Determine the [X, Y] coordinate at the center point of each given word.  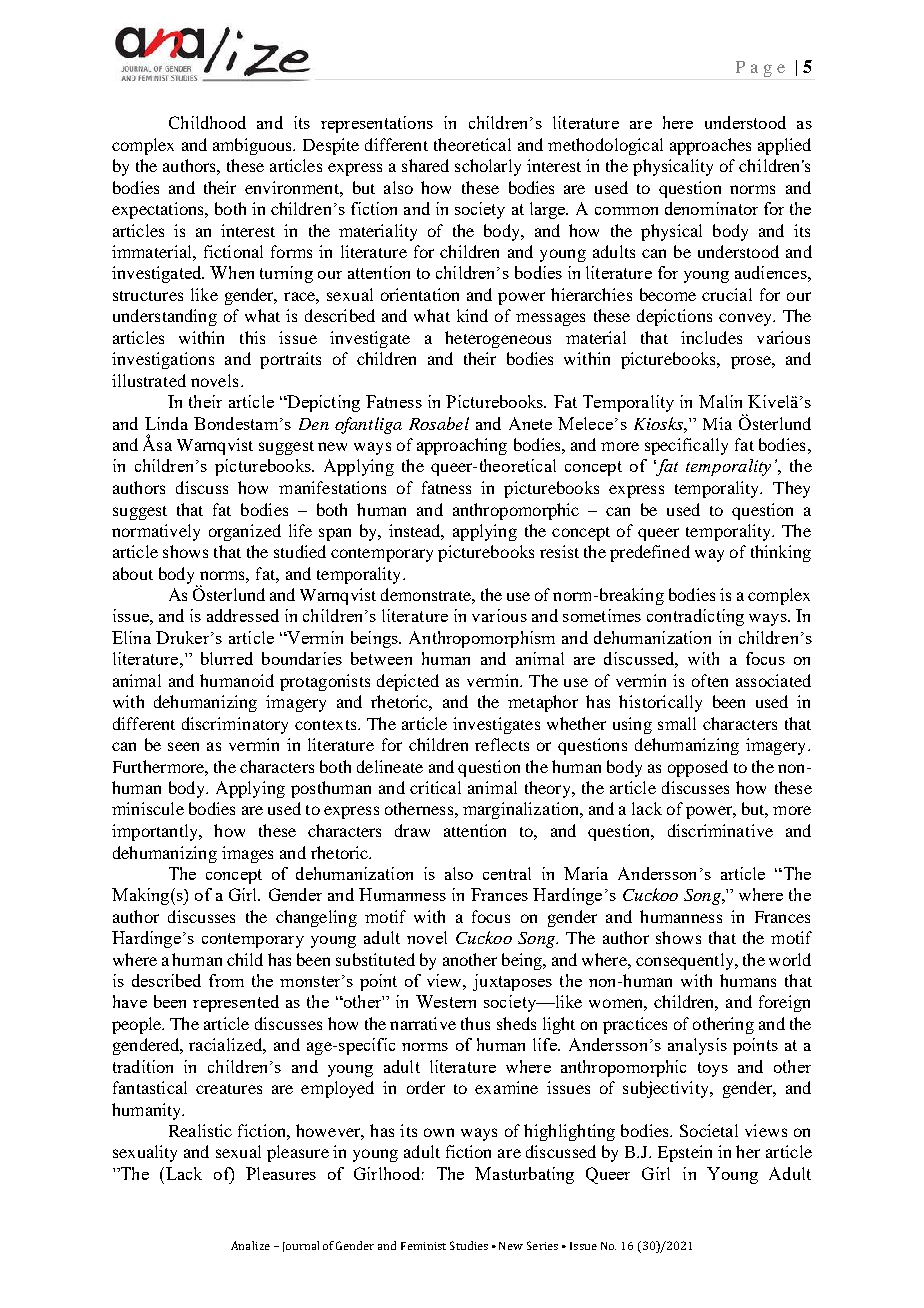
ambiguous [254, 146]
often [710, 680]
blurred [227, 658]
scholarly [488, 167]
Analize [250, 1245]
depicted [408, 682]
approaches [710, 146]
